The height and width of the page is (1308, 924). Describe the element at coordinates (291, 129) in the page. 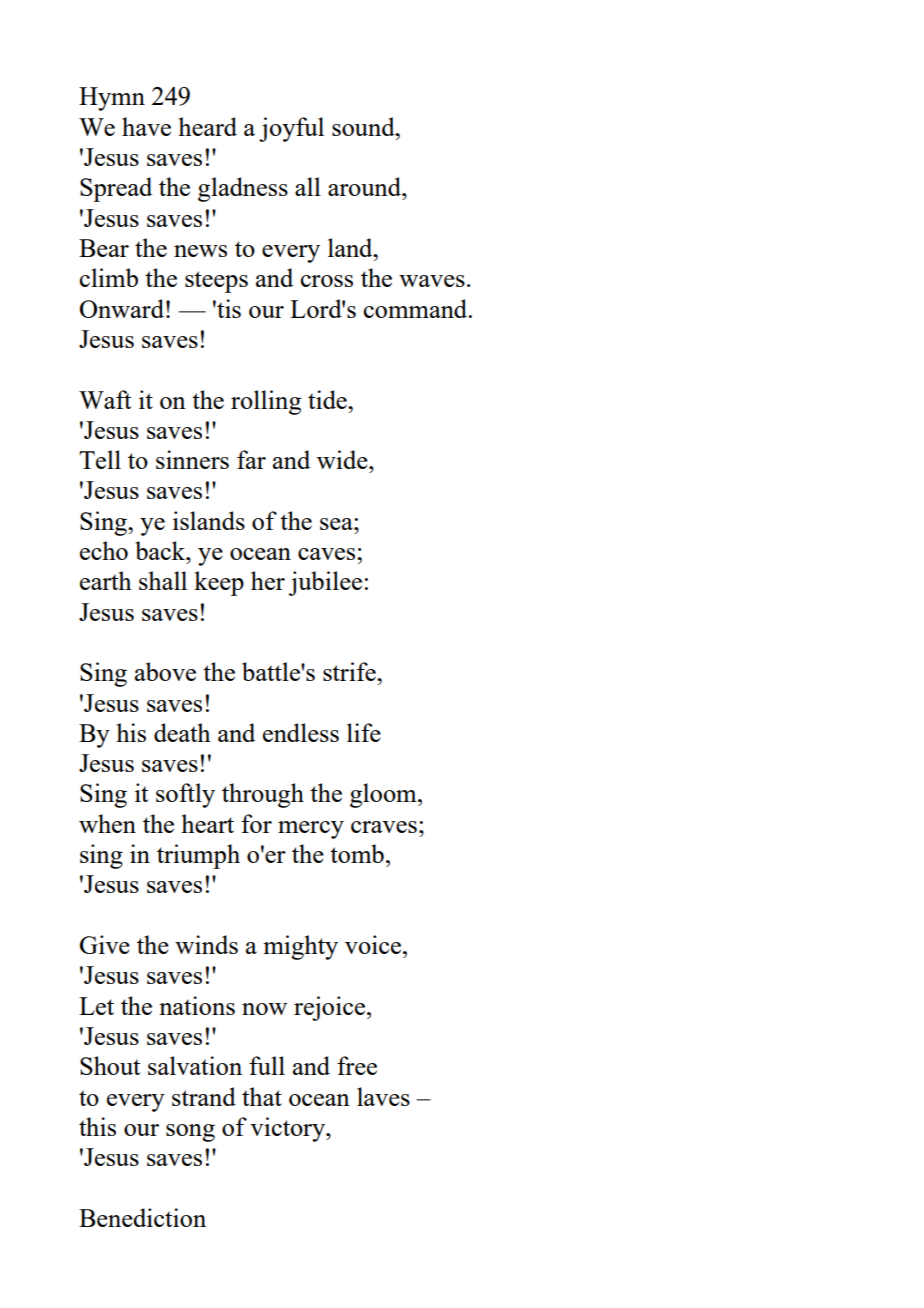

I see `joyful` at that location.
